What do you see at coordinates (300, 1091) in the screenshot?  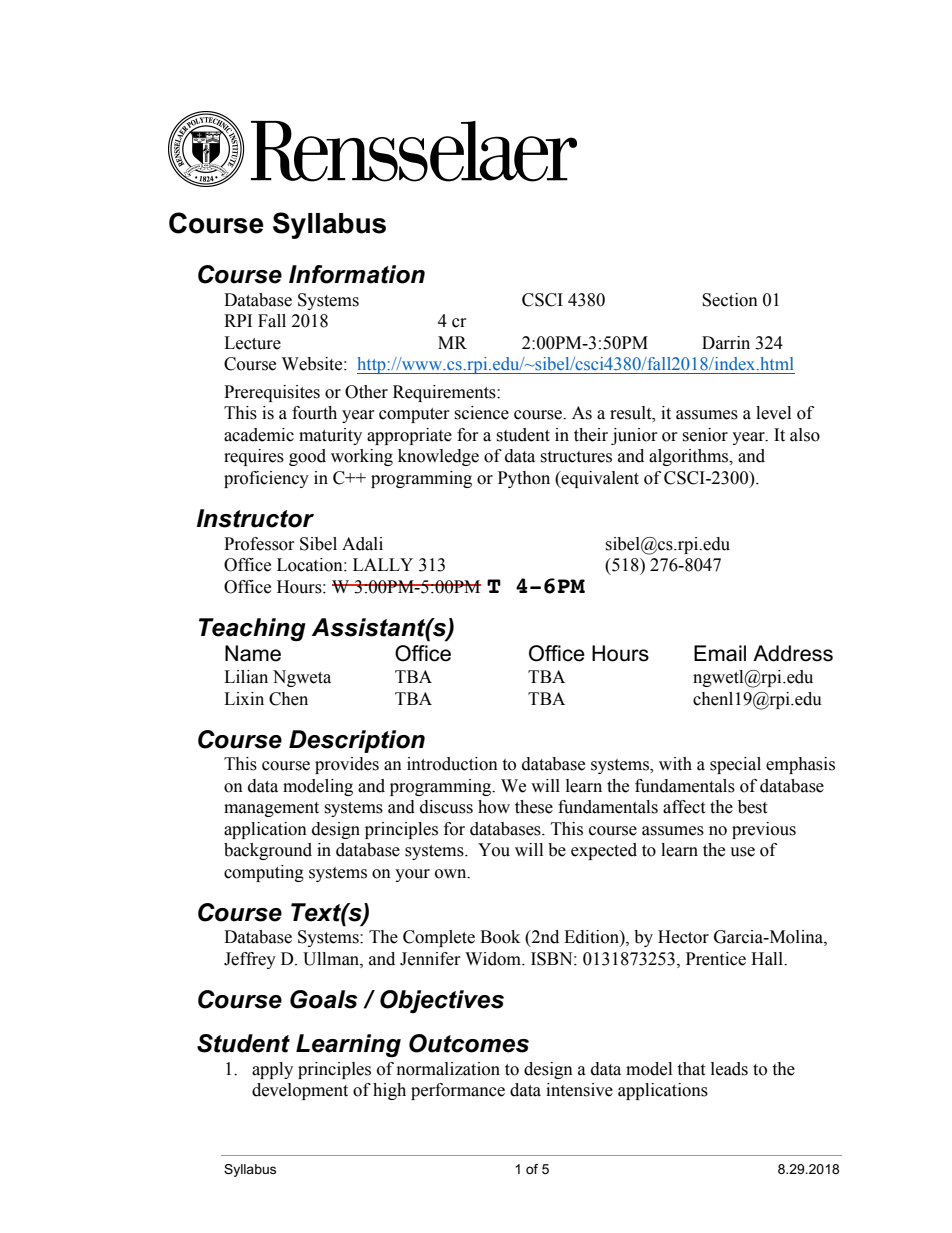 I see `development` at bounding box center [300, 1091].
